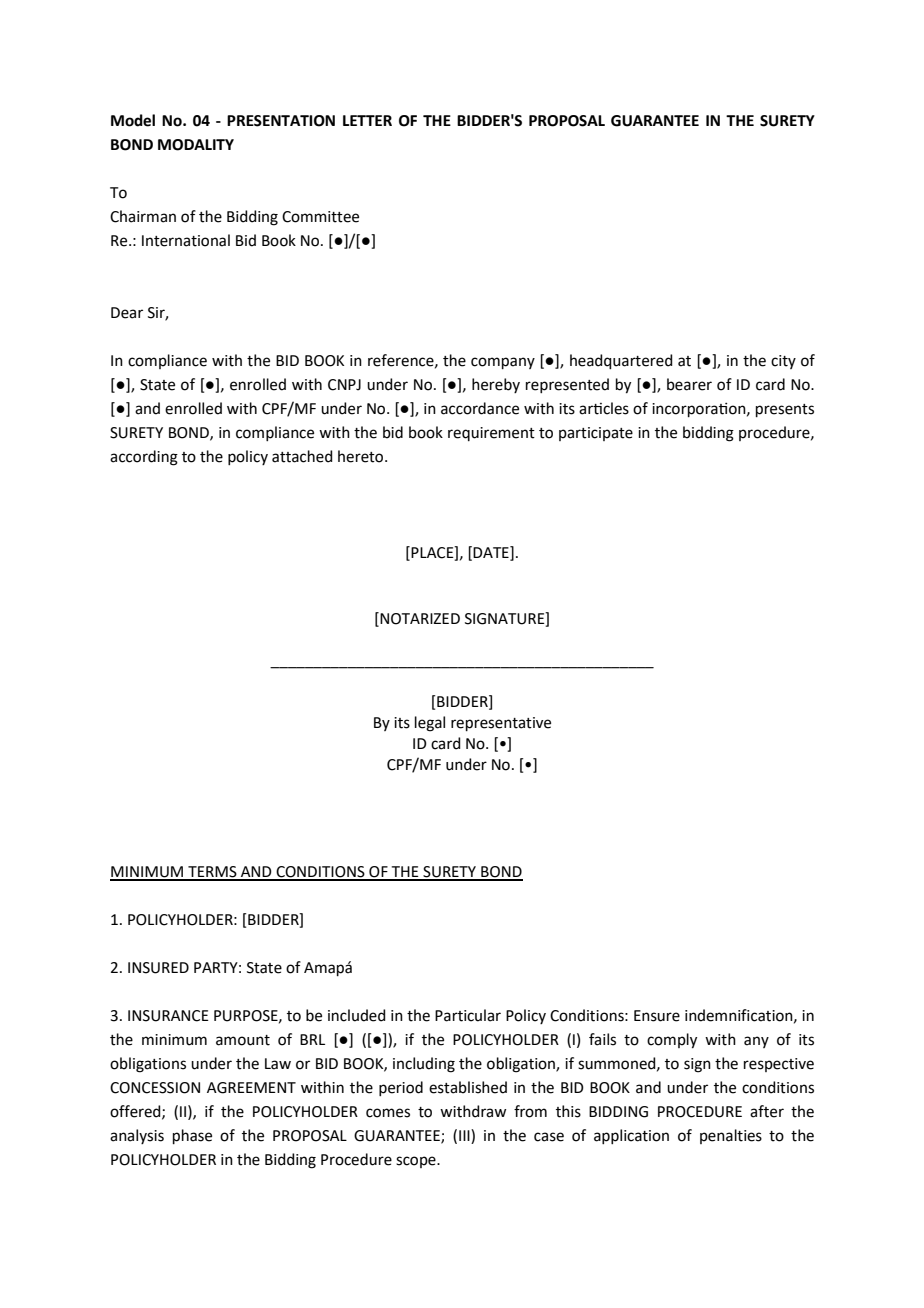 The width and height of the document is (924, 1308). I want to click on LETTER, so click(367, 120).
